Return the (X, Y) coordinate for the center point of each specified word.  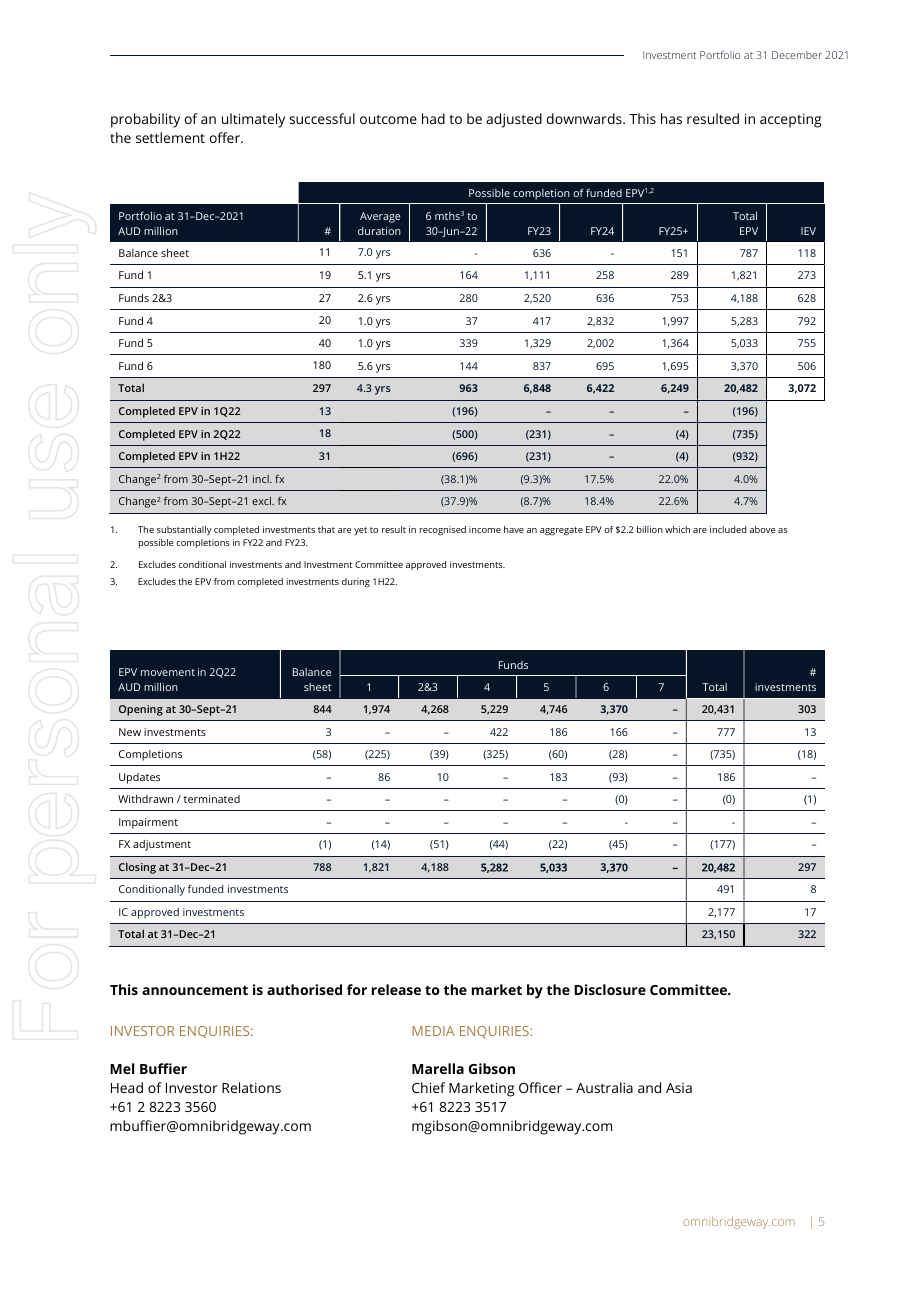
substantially (184, 531)
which (677, 529)
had (433, 118)
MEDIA (433, 1031)
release (396, 989)
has (671, 118)
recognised (443, 531)
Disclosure (610, 989)
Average (380, 217)
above (762, 529)
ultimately (253, 120)
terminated (212, 799)
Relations (251, 1087)
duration (379, 231)
